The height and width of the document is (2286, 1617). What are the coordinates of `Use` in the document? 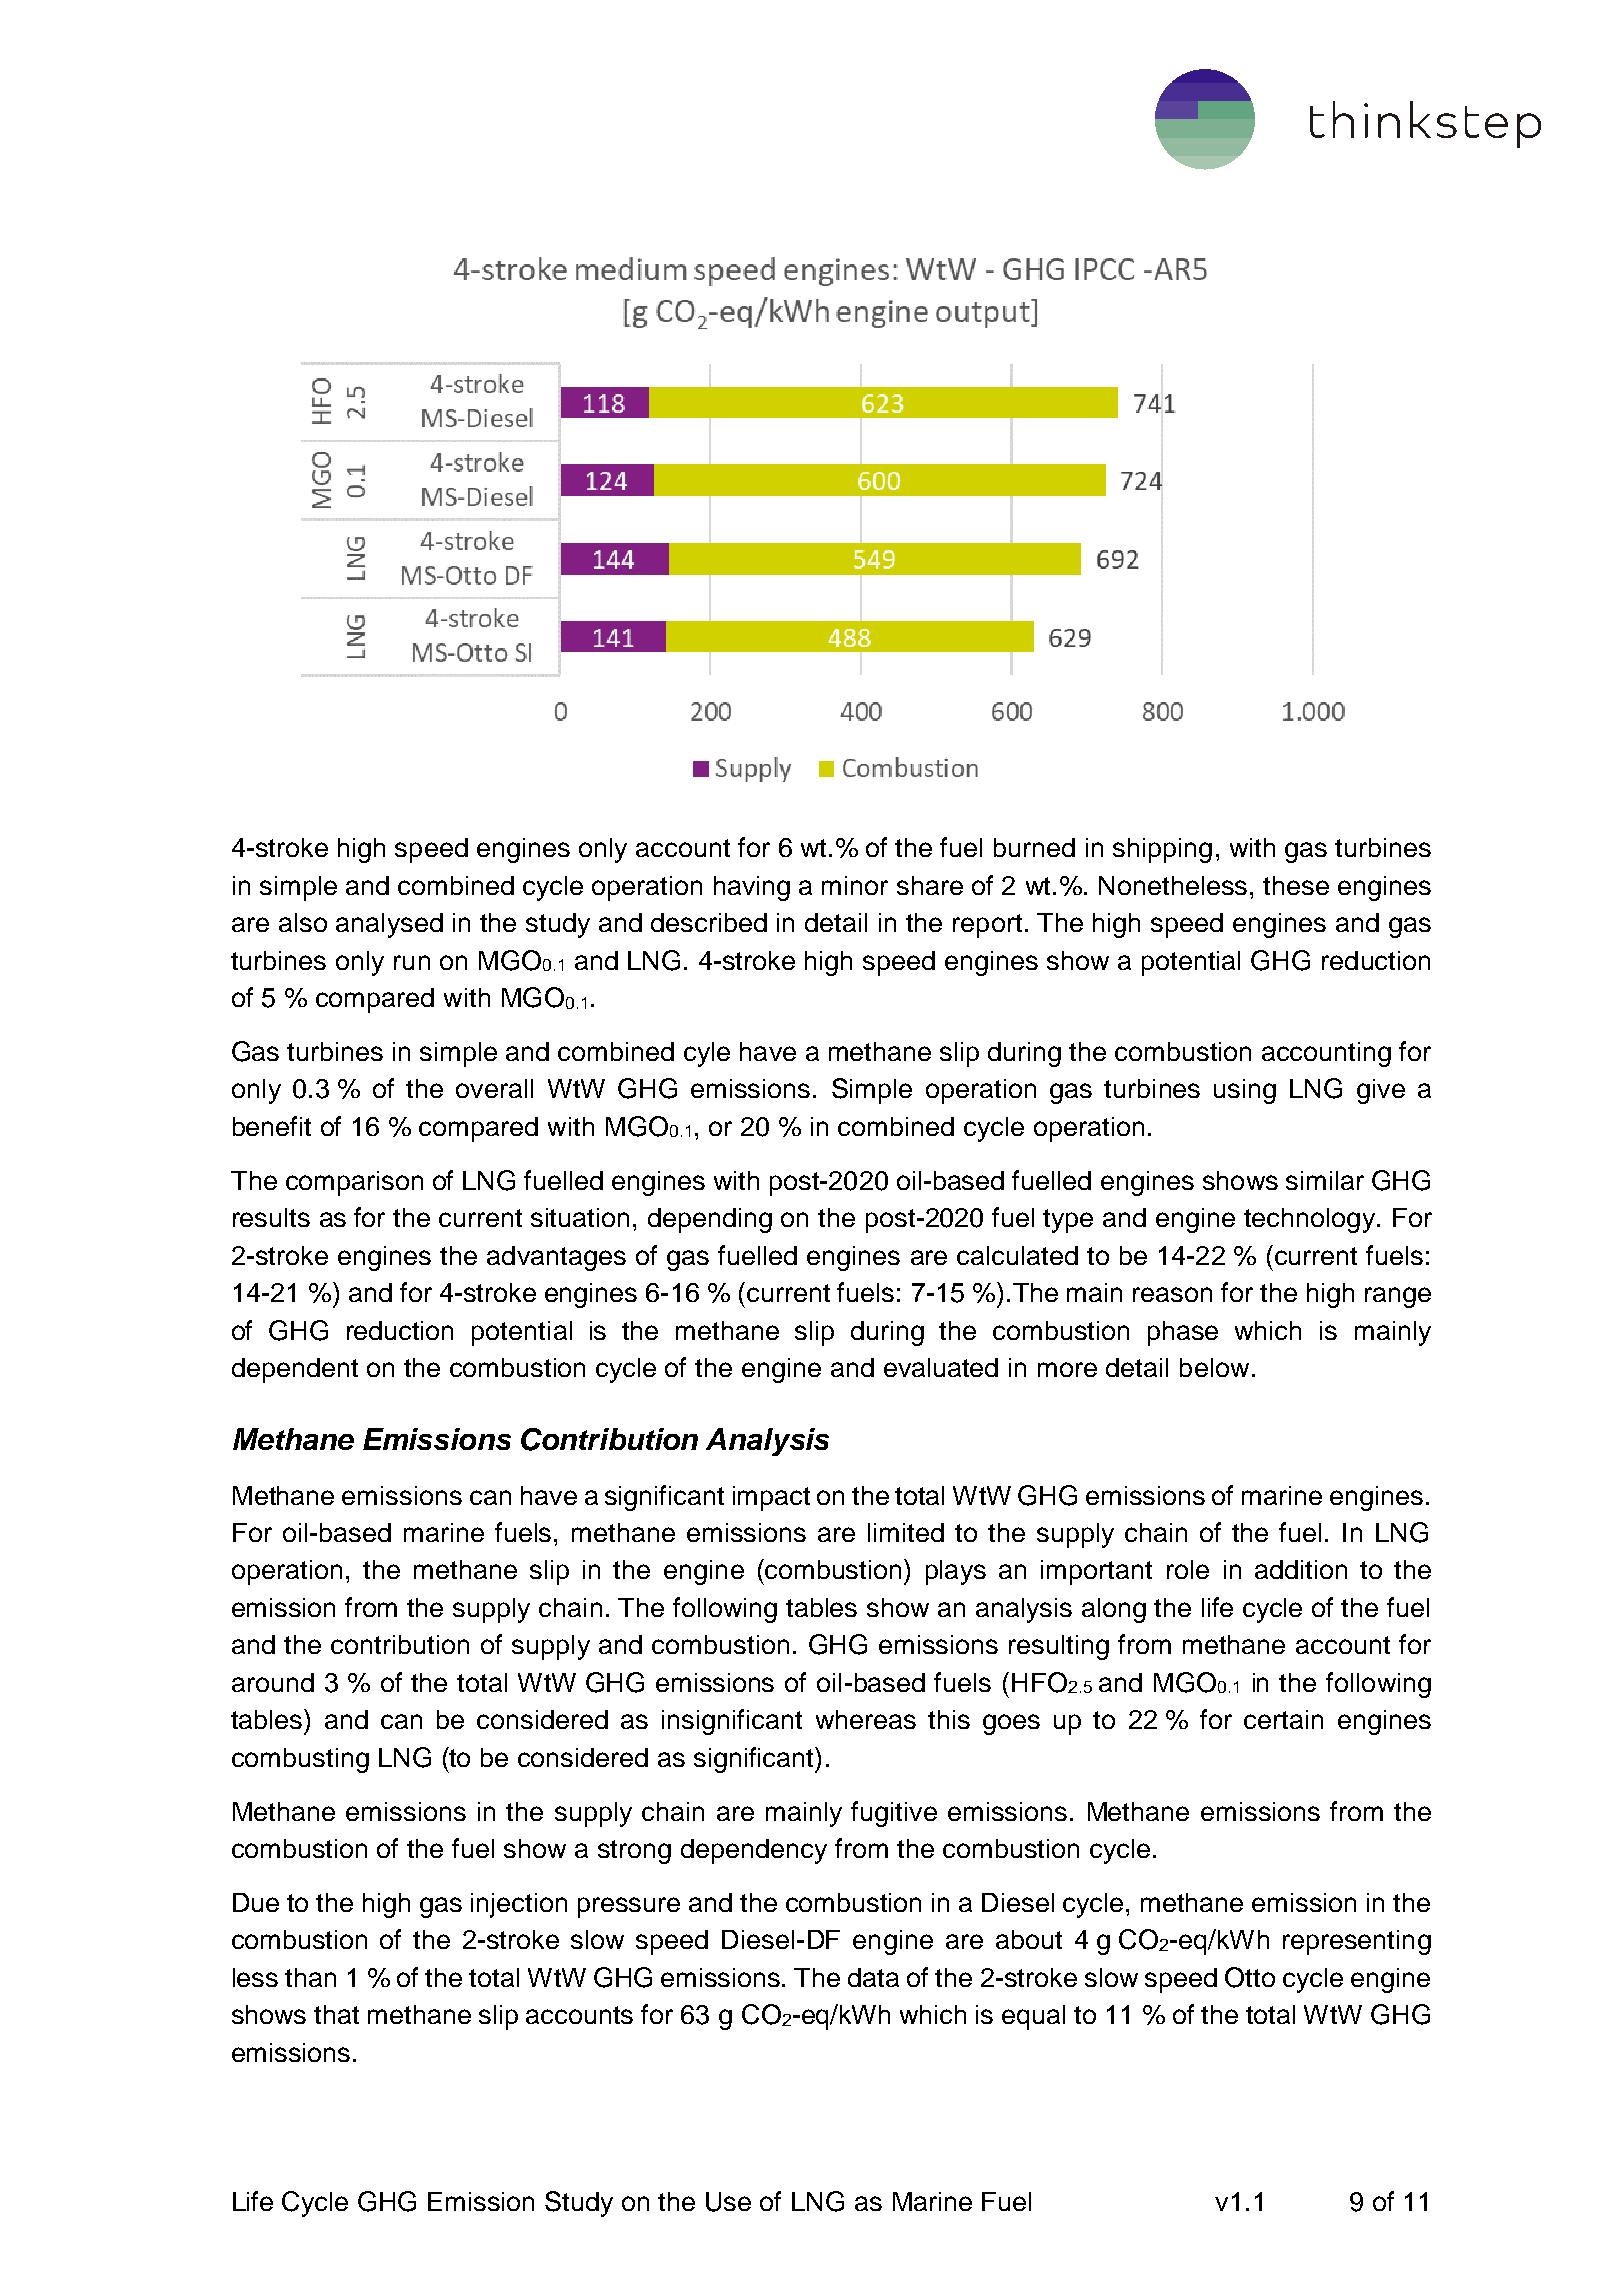 It's located at (728, 2202).
